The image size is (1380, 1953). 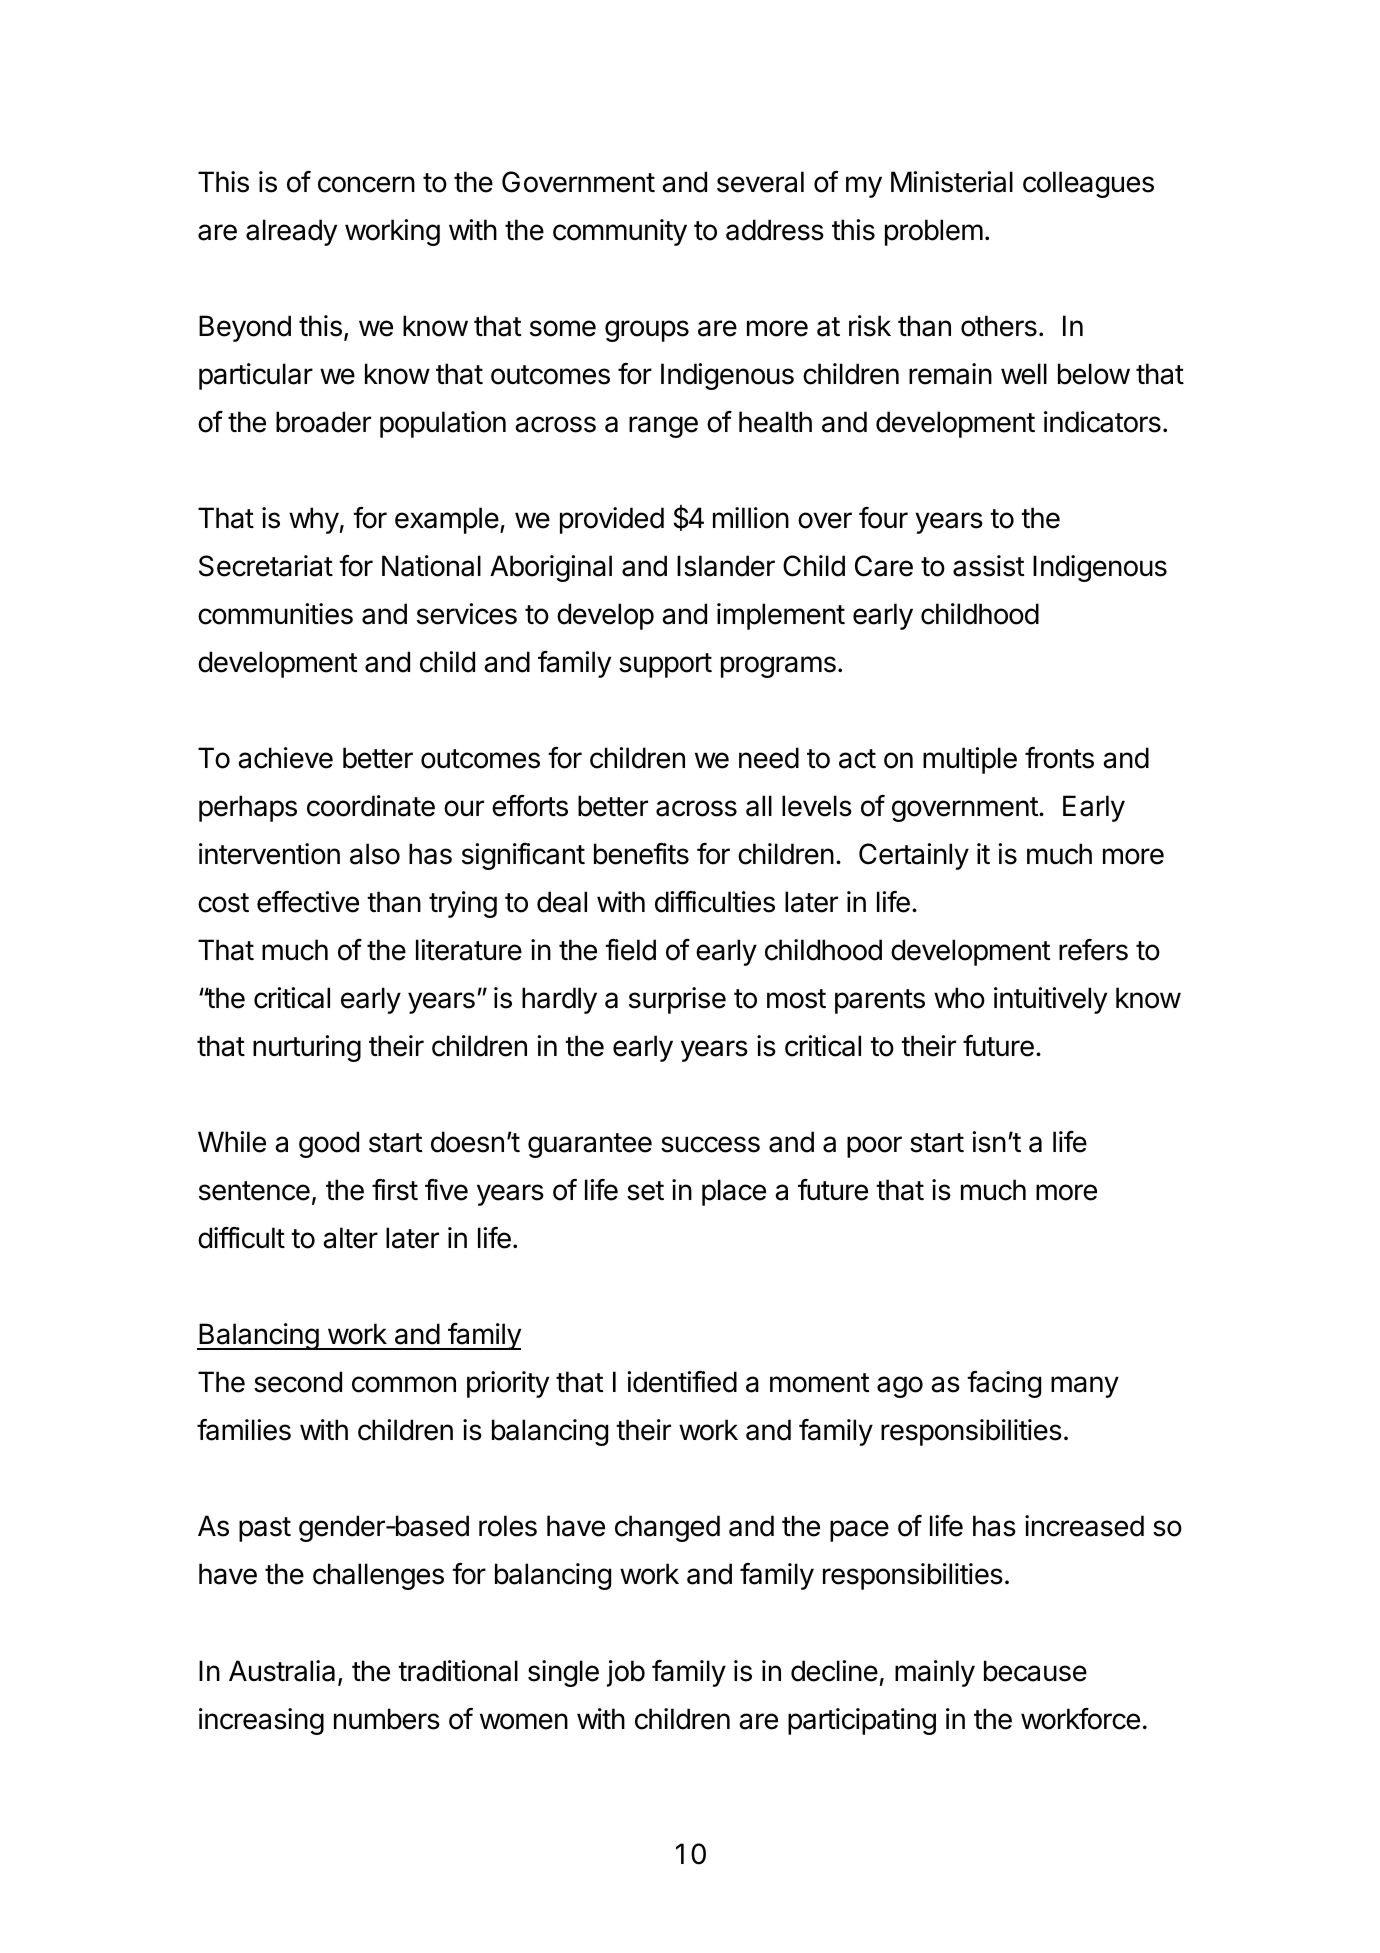 What do you see at coordinates (710, 1144) in the screenshot?
I see `success` at bounding box center [710, 1144].
